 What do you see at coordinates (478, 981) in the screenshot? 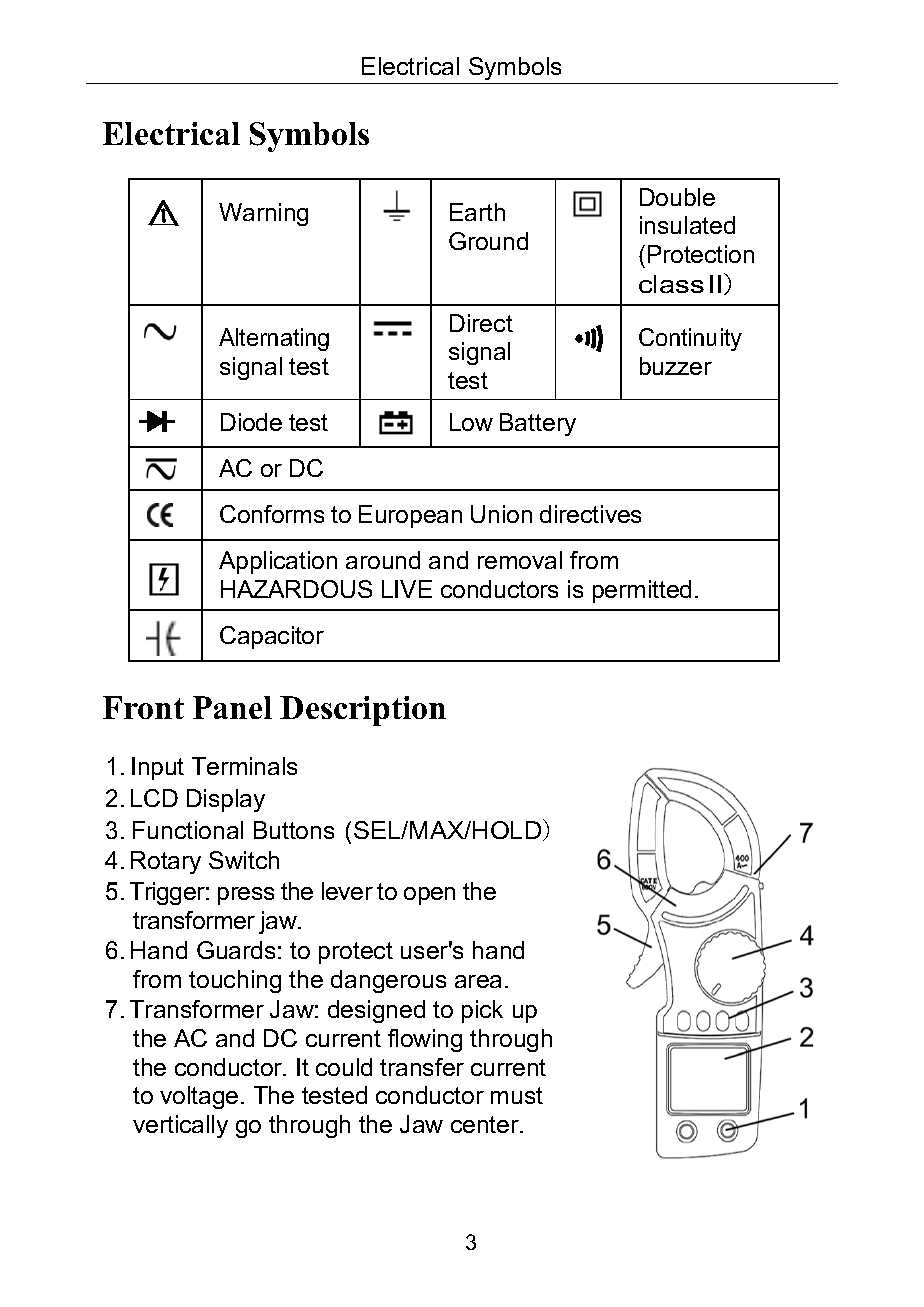
I see `area` at bounding box center [478, 981].
